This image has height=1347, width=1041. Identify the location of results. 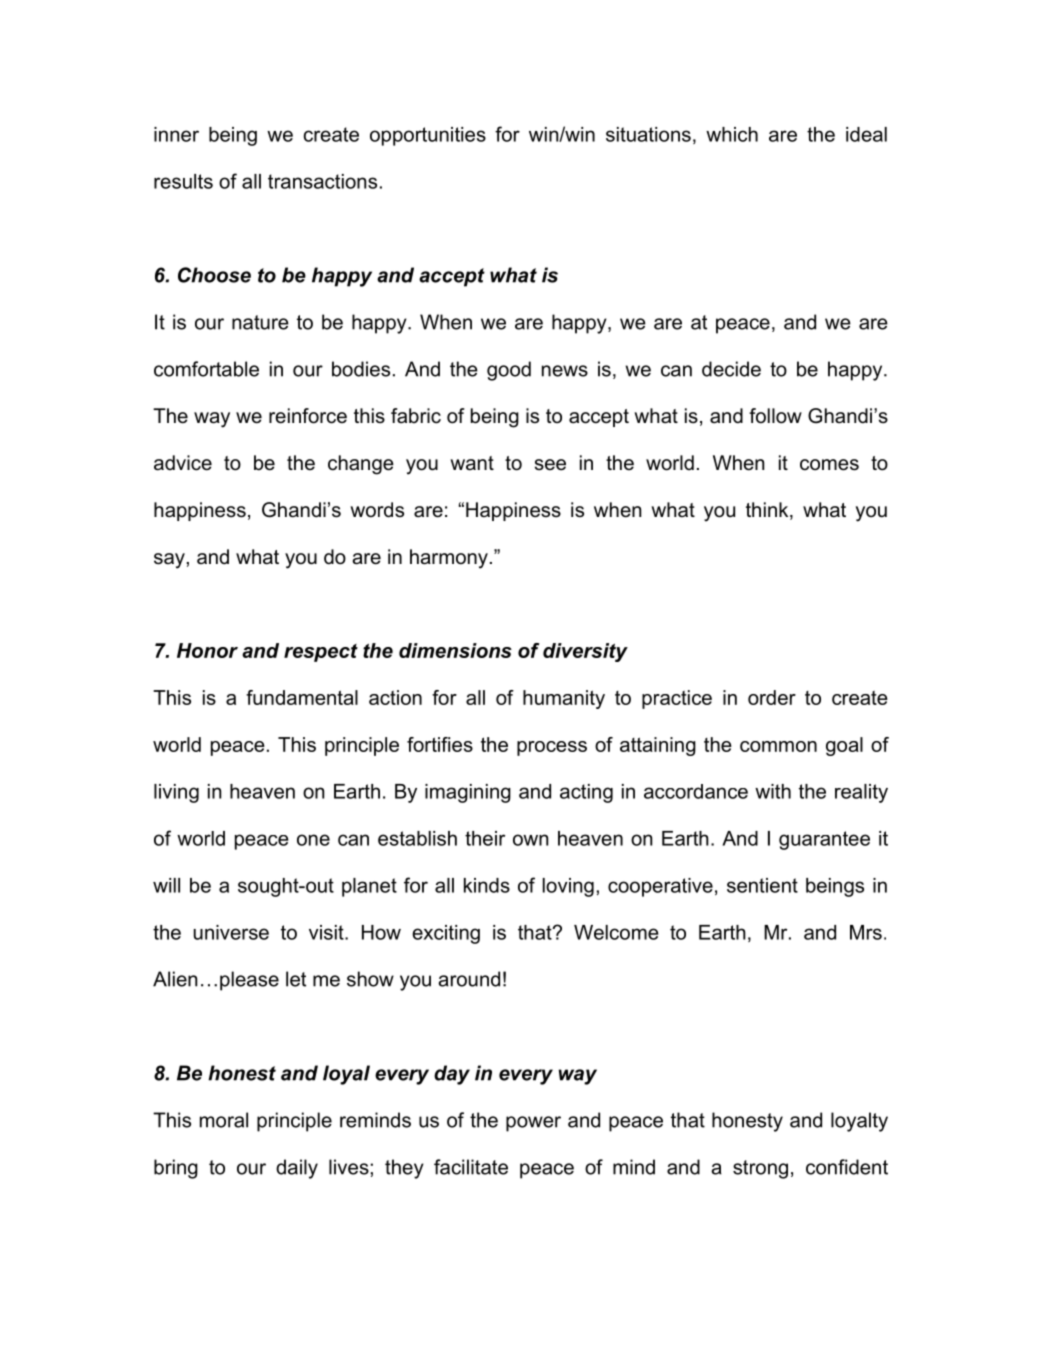
(183, 181).
